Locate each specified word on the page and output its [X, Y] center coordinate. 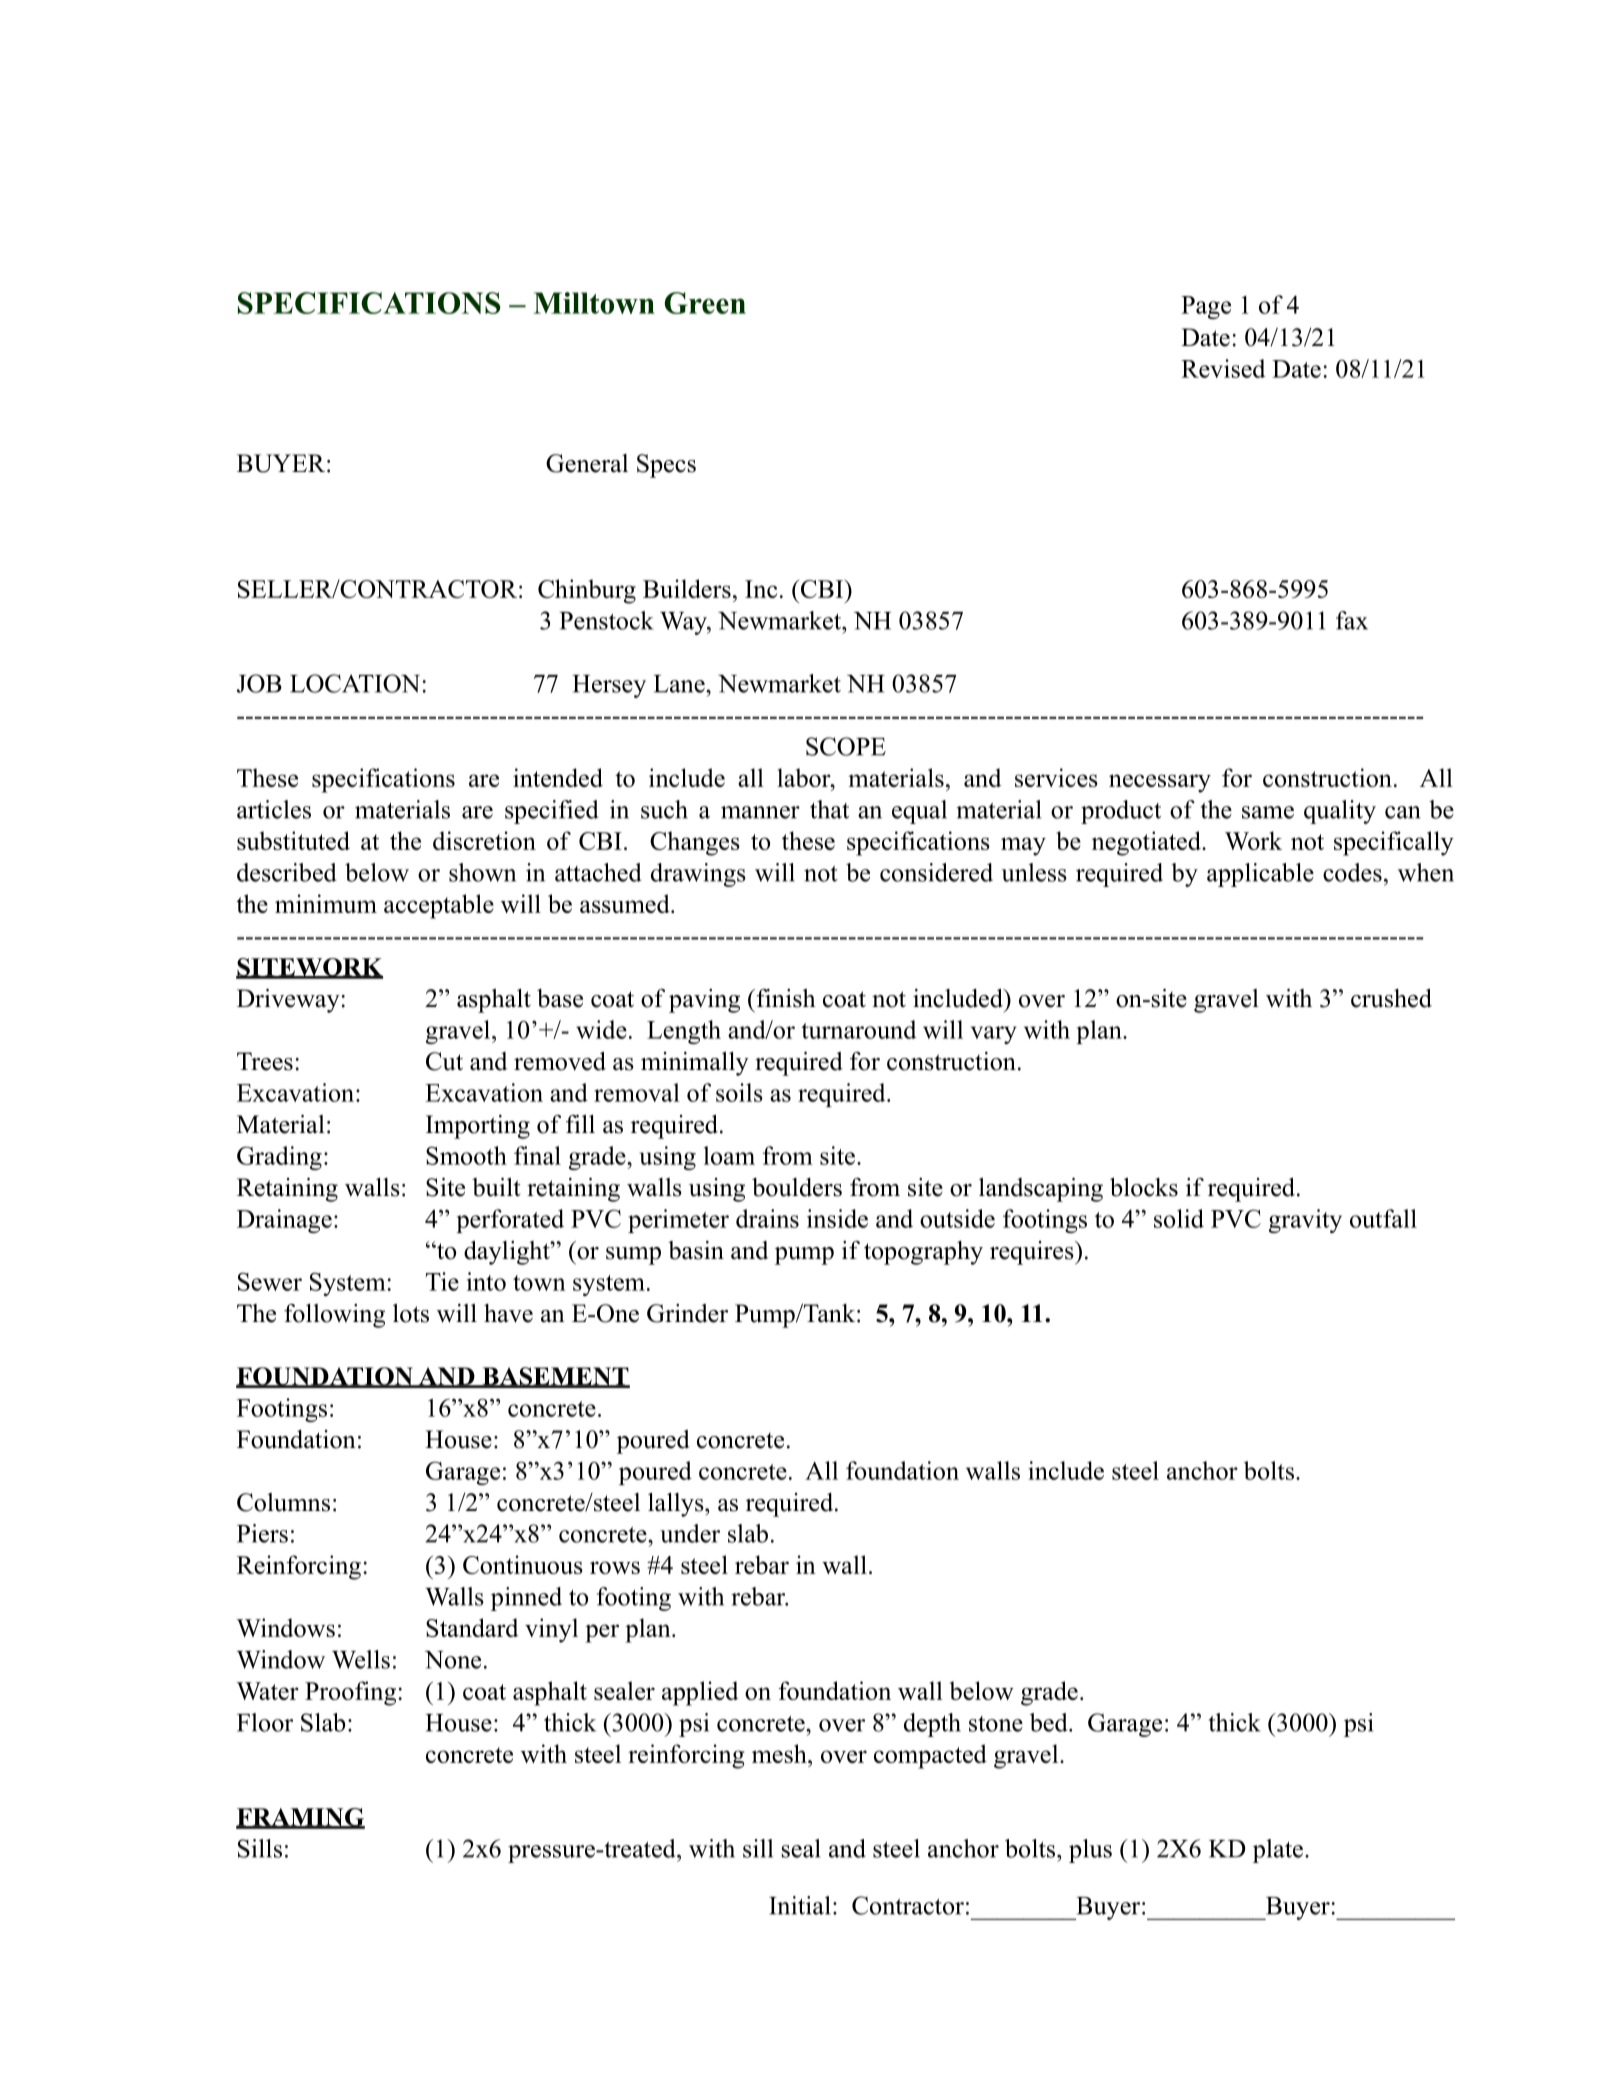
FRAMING [300, 1818]
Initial [799, 1905]
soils [739, 1092]
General [587, 463]
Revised [1223, 368]
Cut [444, 1061]
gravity [1305, 1221]
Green [705, 303]
